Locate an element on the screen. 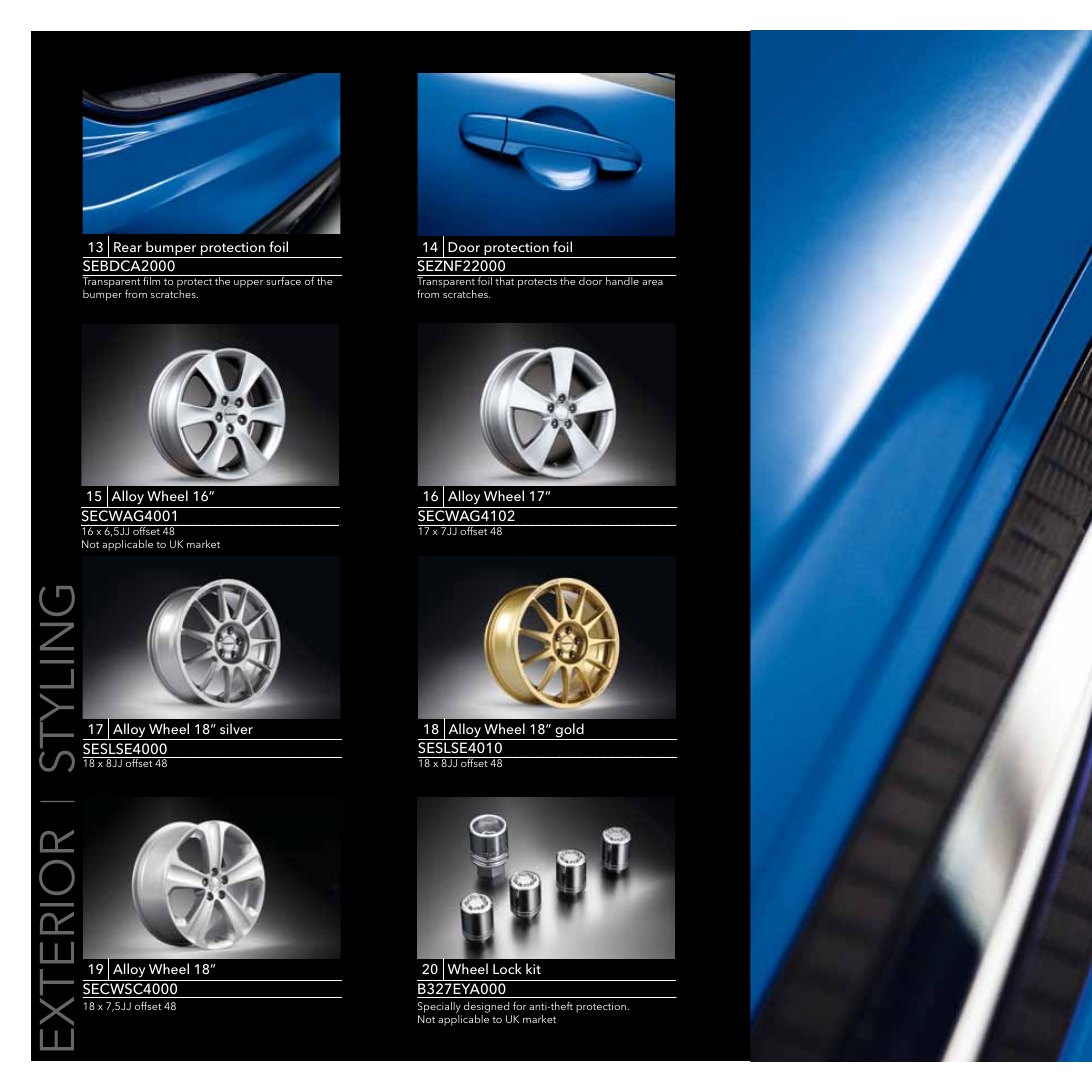  Lock is located at coordinates (507, 968).
